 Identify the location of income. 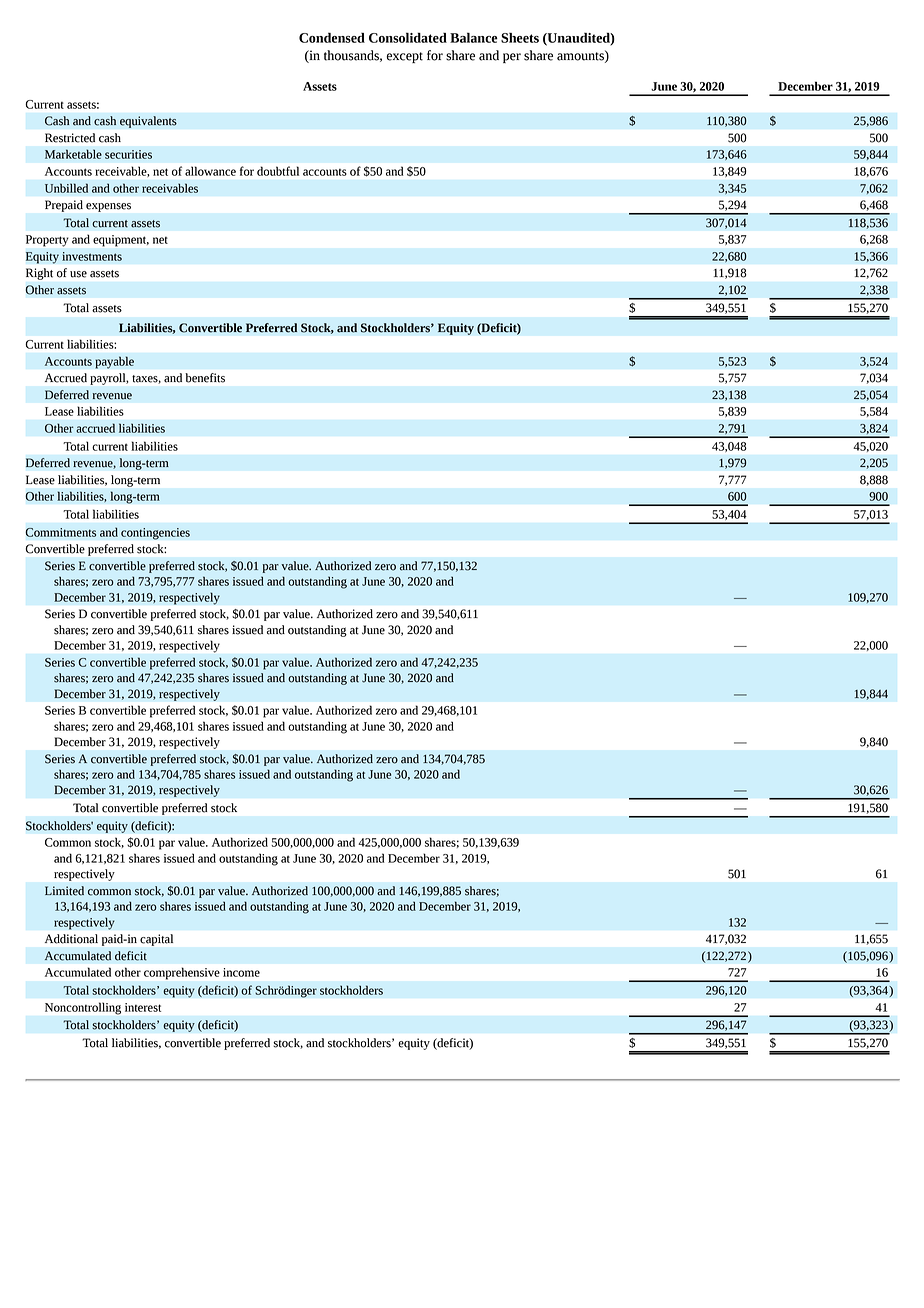
(241, 972).
